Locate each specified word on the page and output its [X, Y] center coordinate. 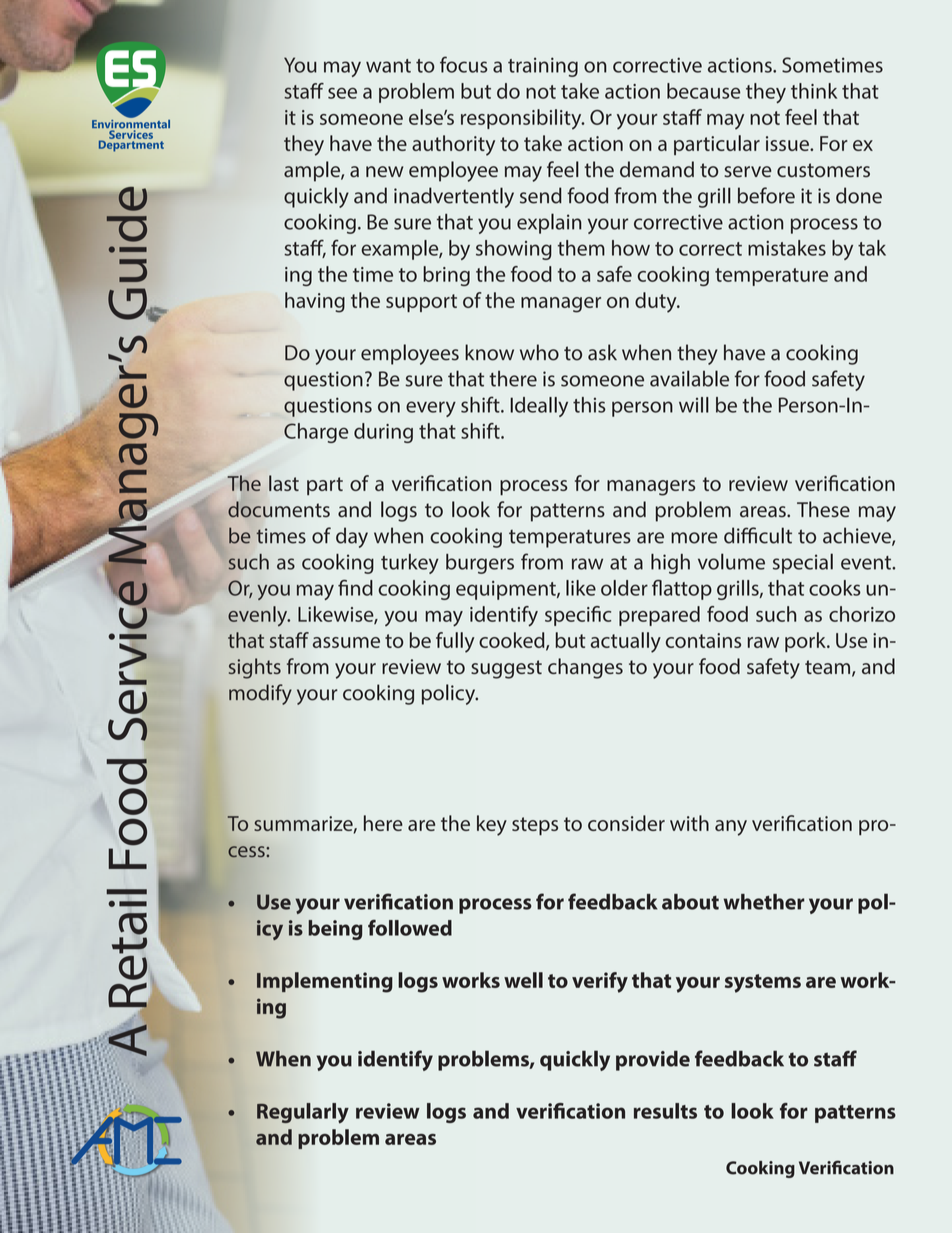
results [665, 1111]
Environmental [131, 124]
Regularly [303, 1113]
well [523, 980]
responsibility [522, 119]
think [814, 91]
